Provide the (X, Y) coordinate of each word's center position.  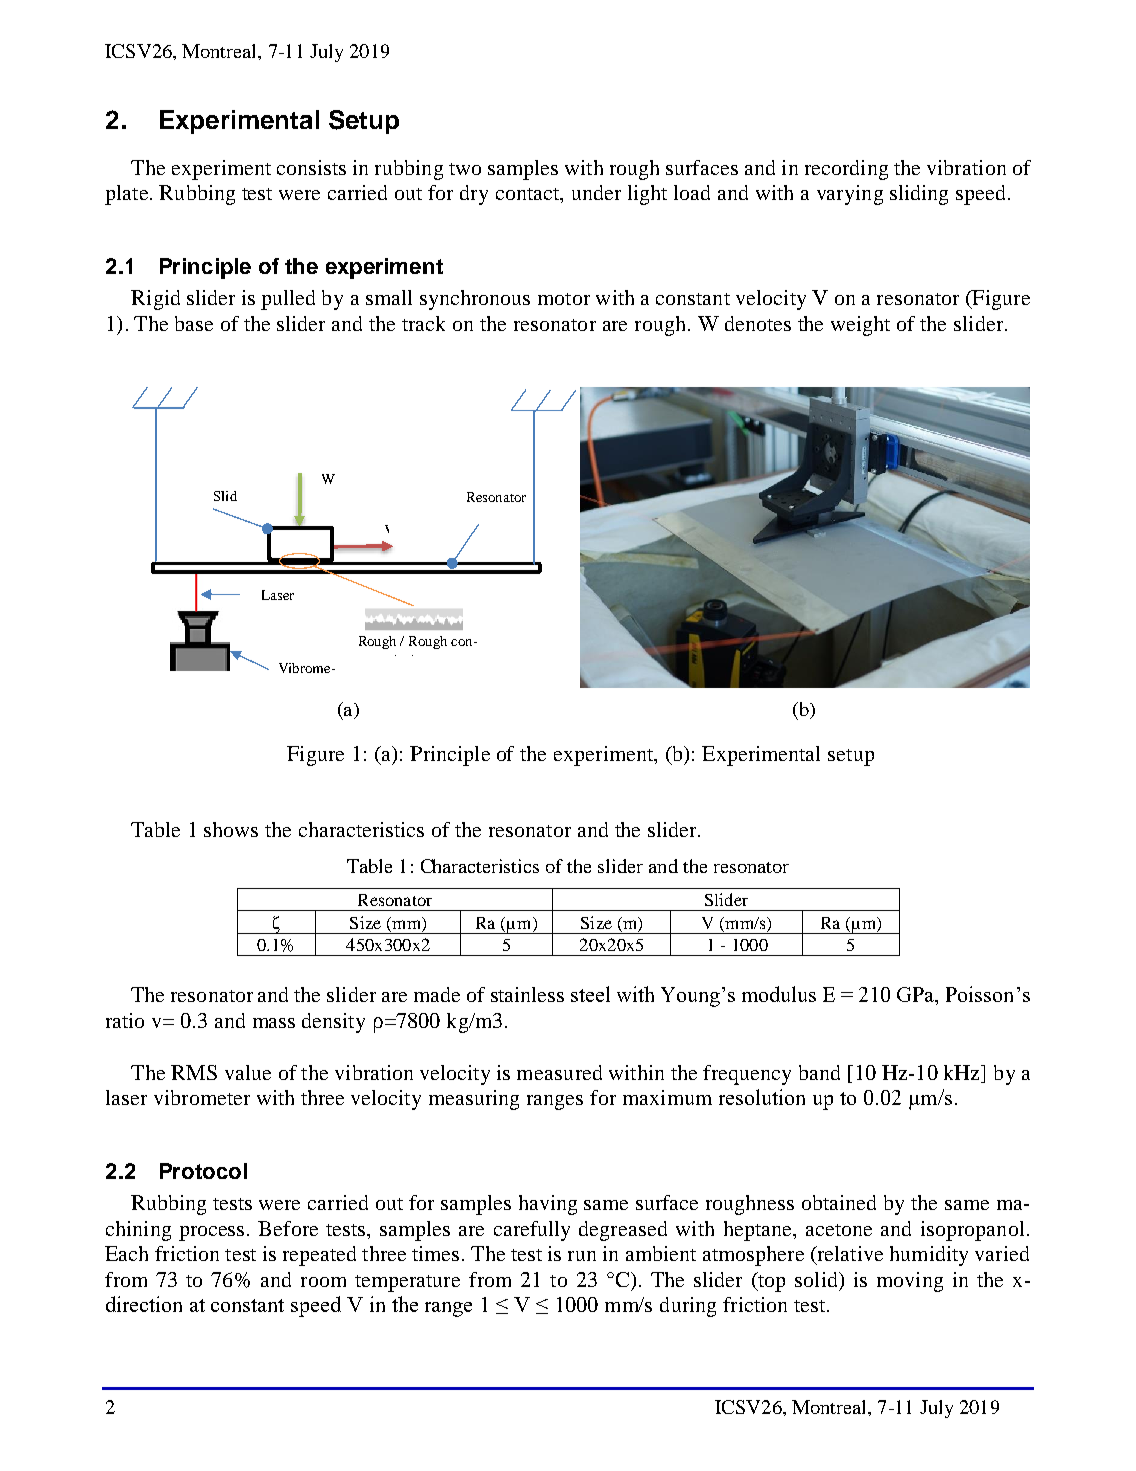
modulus (779, 994)
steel (590, 994)
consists (311, 167)
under (596, 192)
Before (288, 1228)
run (582, 1256)
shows (231, 829)
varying (850, 195)
